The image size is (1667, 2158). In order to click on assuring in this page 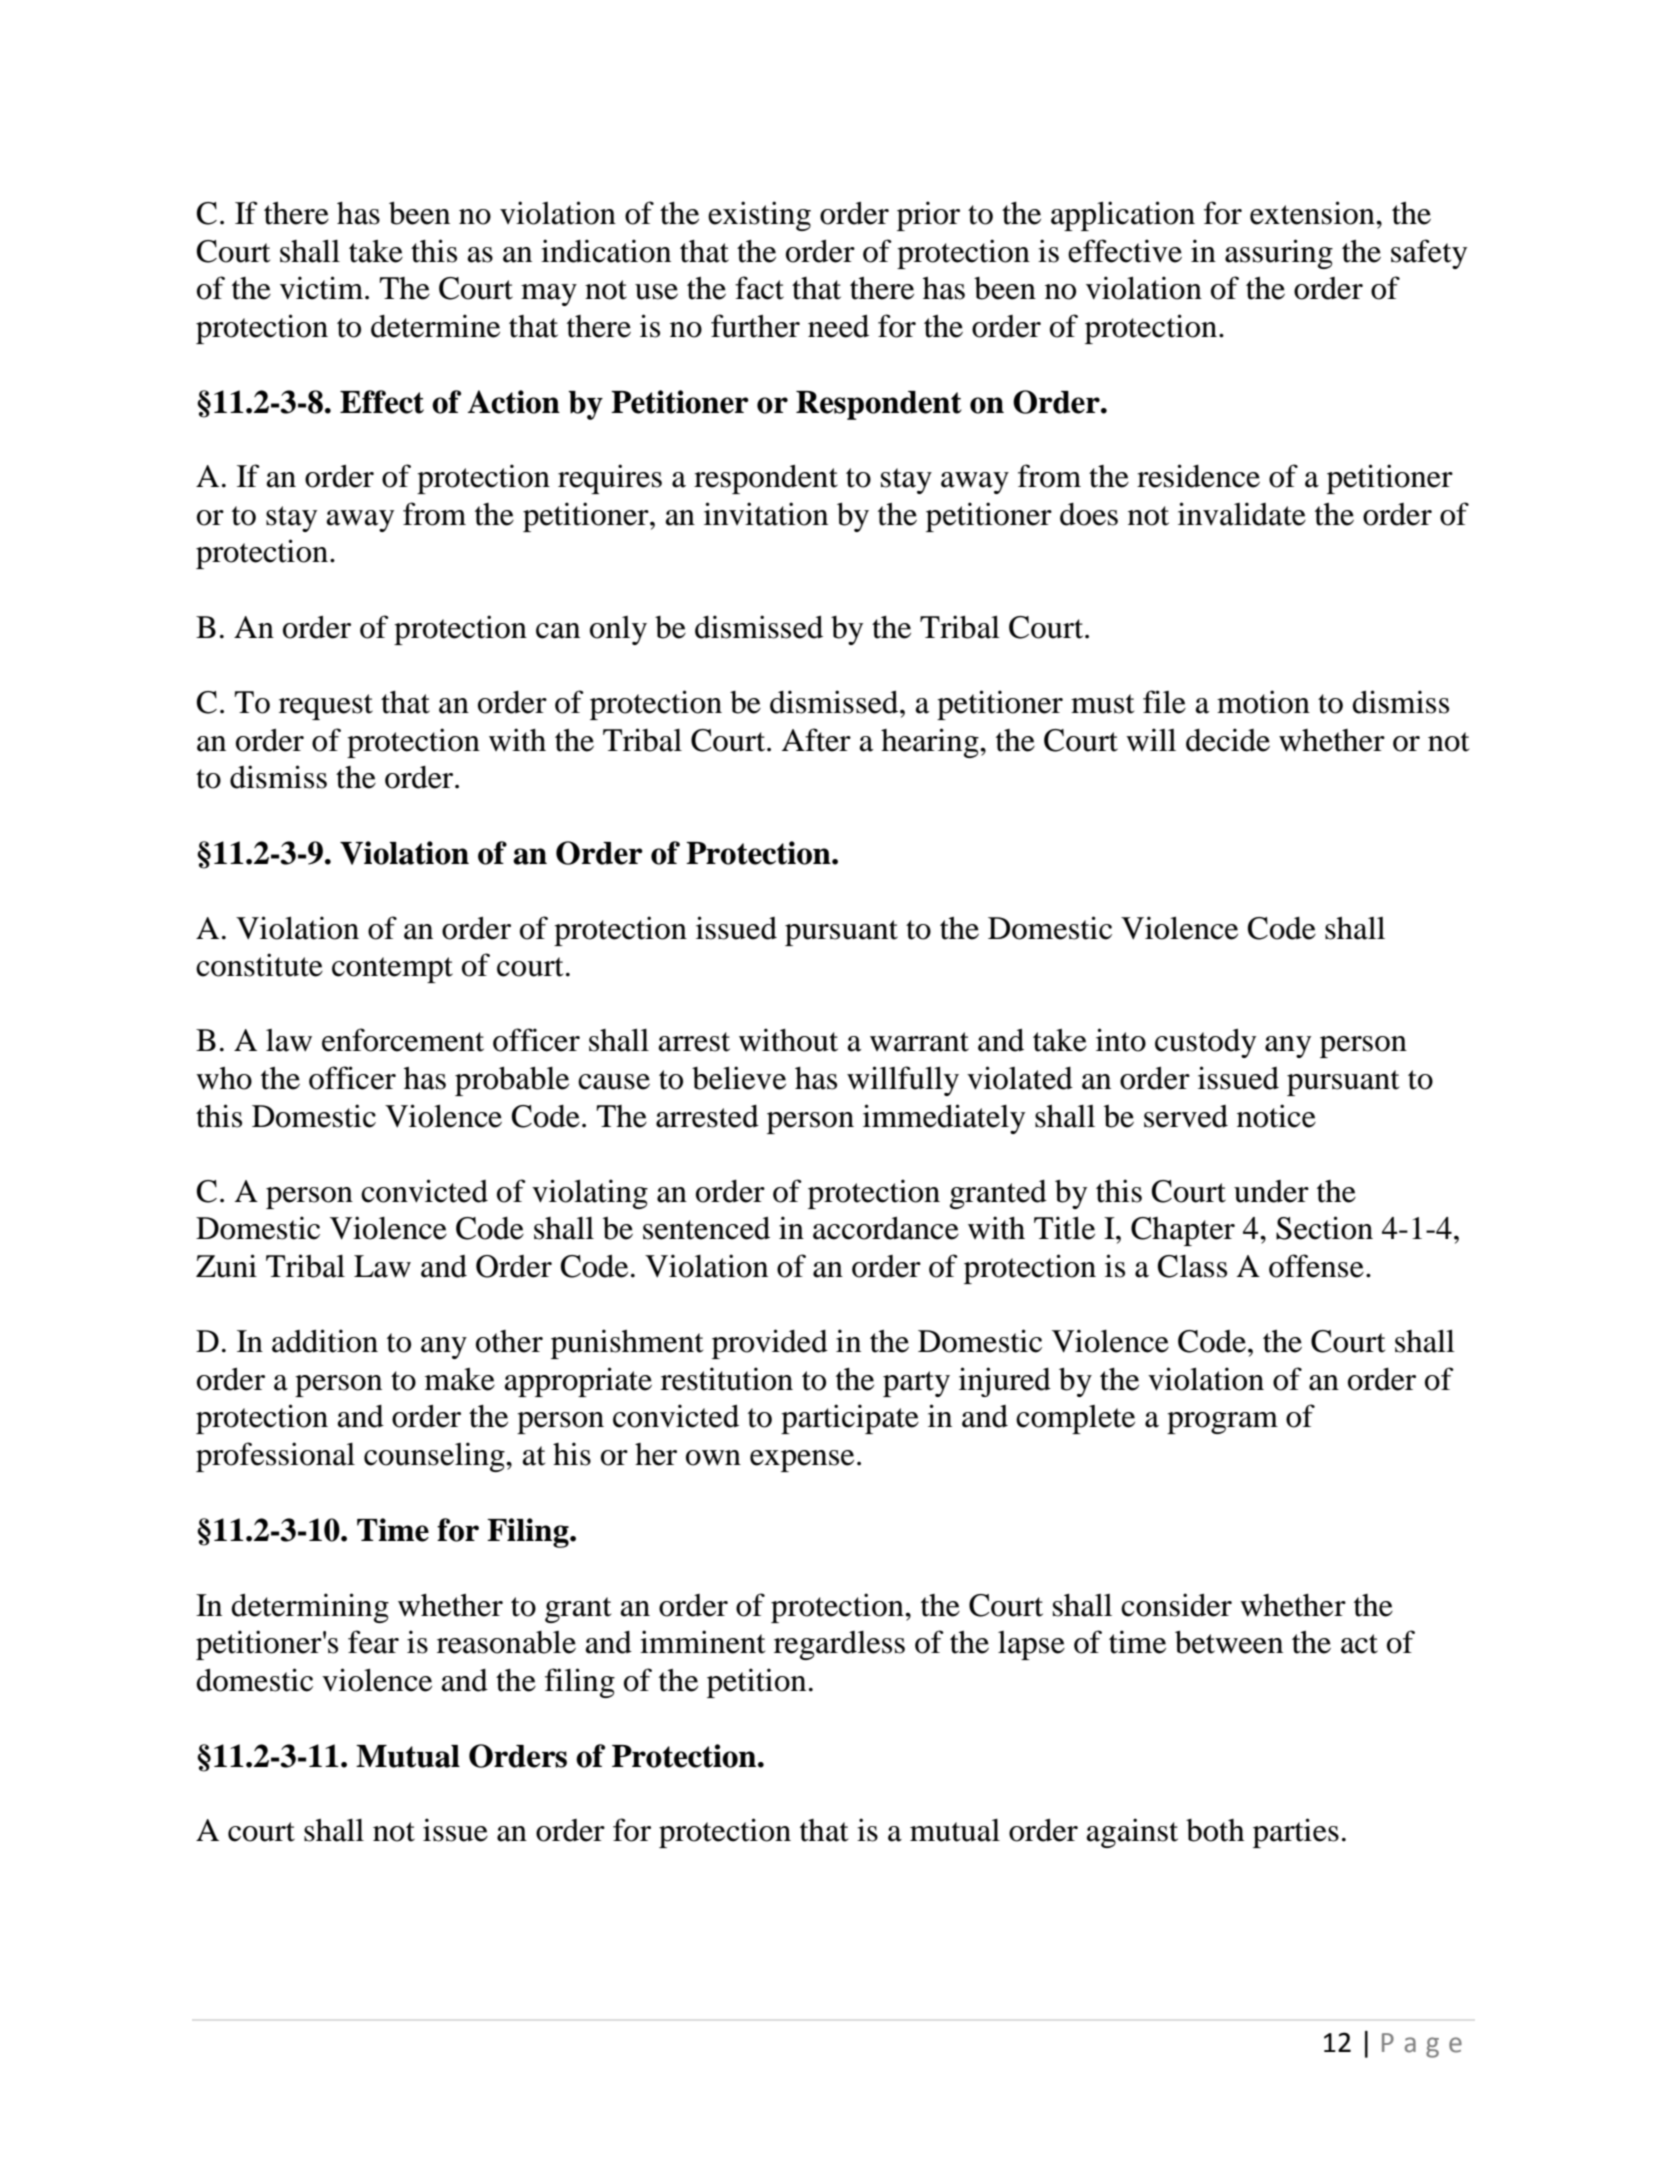, I will do `click(1279, 254)`.
